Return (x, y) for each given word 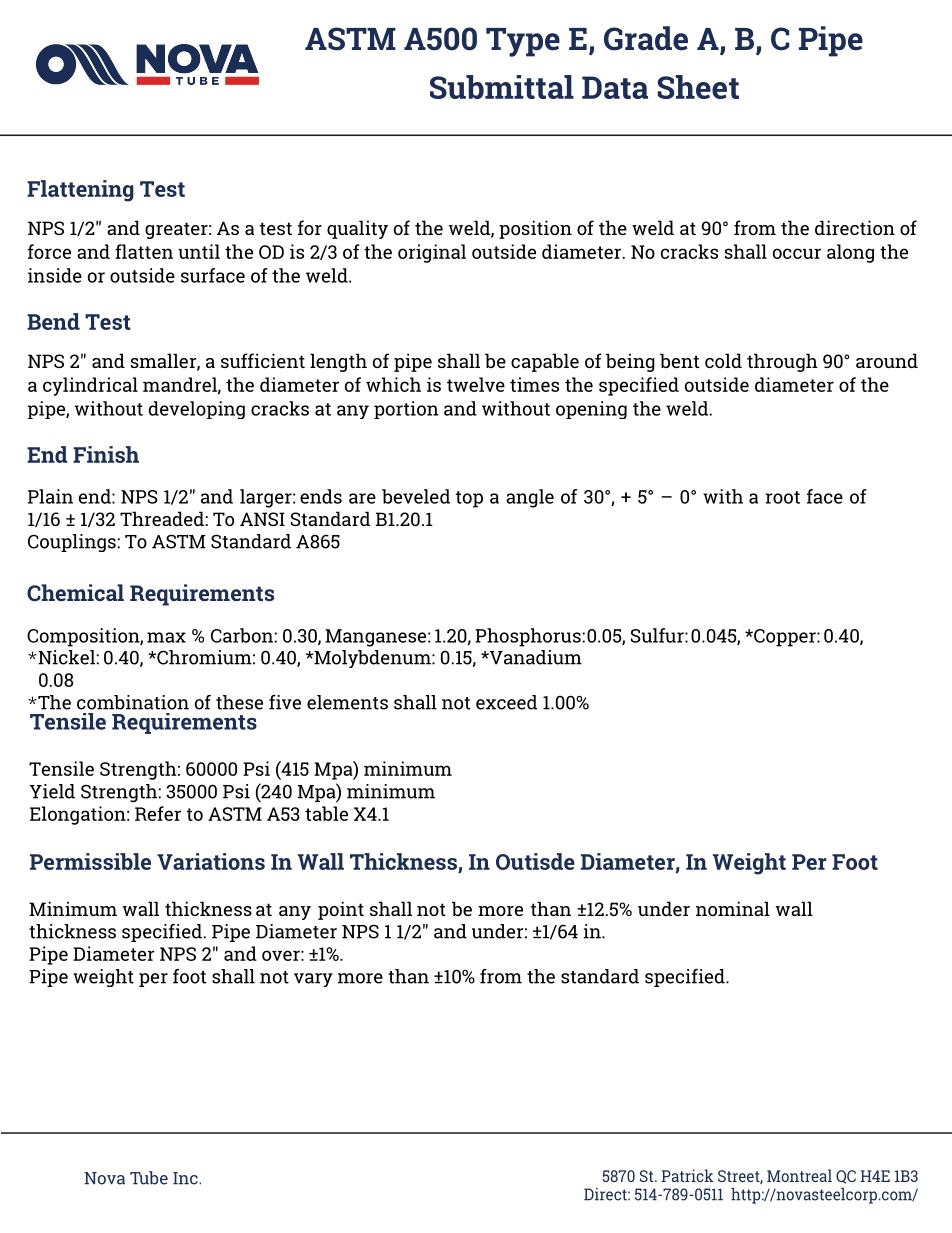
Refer (158, 813)
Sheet (698, 87)
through (782, 362)
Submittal (502, 87)
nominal (733, 908)
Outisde (535, 861)
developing (197, 410)
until (199, 251)
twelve (476, 384)
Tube (149, 1178)
